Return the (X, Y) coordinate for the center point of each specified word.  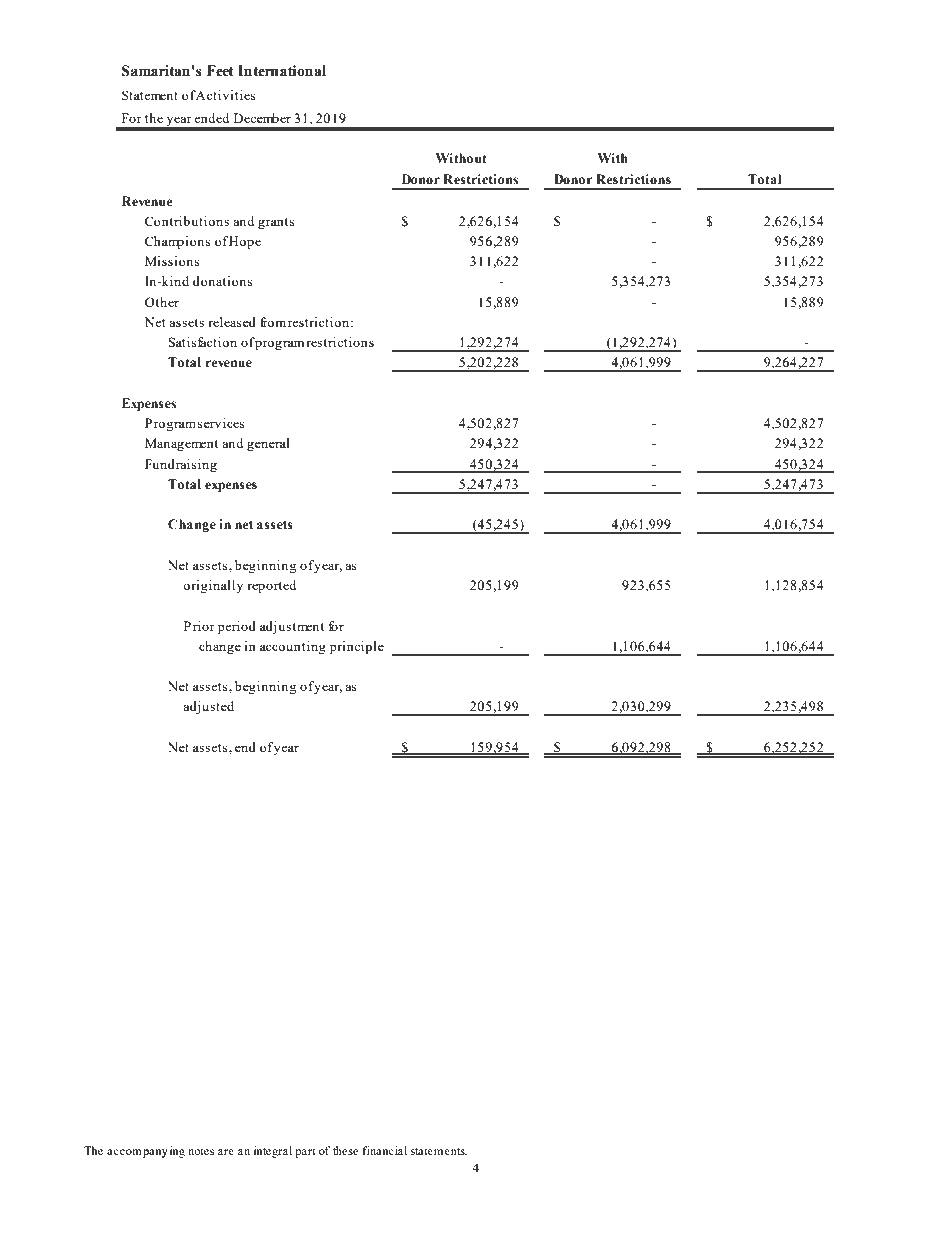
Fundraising (181, 465)
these (345, 1150)
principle (357, 647)
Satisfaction (203, 342)
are (226, 1152)
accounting (293, 647)
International (282, 71)
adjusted (208, 707)
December (262, 118)
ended (211, 118)
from (273, 322)
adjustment (292, 627)
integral (273, 1152)
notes (201, 1151)
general (268, 444)
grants (276, 223)
